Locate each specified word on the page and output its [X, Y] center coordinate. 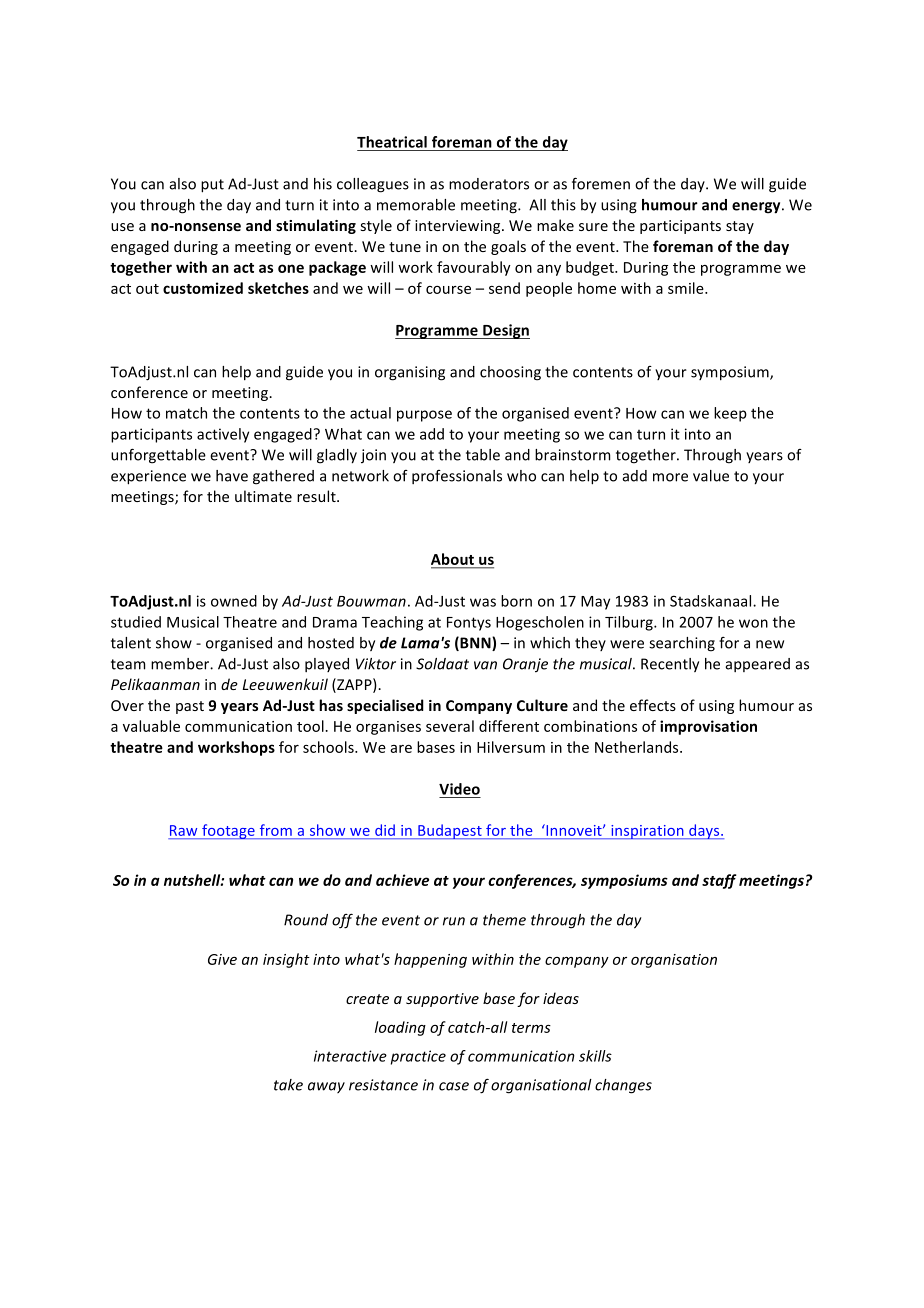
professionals [457, 477]
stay [740, 227]
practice [418, 1057]
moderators [489, 184]
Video [459, 789]
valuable [151, 726]
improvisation [708, 727]
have [232, 476]
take [288, 1085]
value [711, 476]
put [212, 186]
